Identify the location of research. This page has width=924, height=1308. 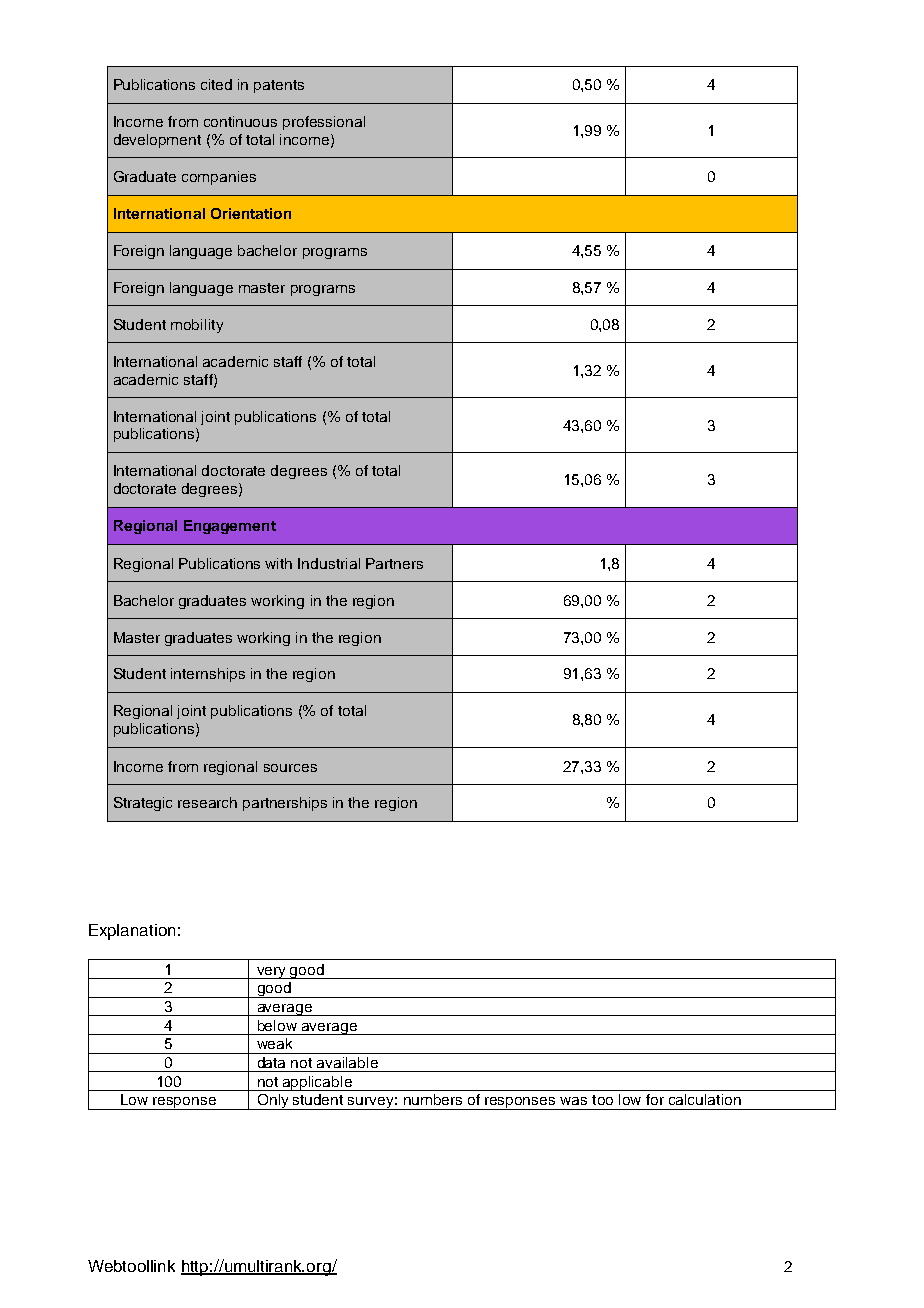
(207, 802).
